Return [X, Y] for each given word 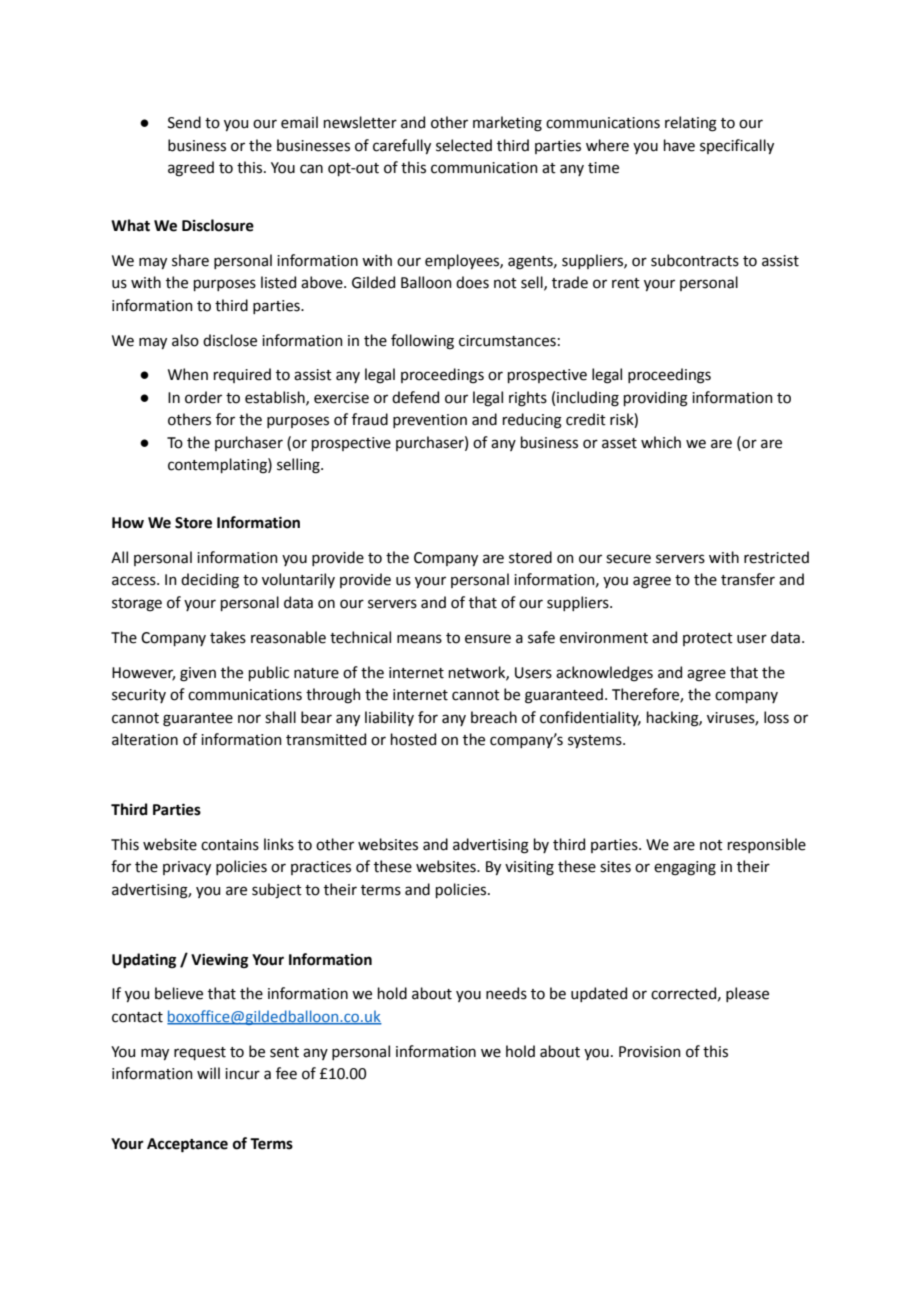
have [679, 145]
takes [228, 637]
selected [464, 145]
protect [708, 639]
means [419, 639]
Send [184, 122]
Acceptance [187, 1145]
